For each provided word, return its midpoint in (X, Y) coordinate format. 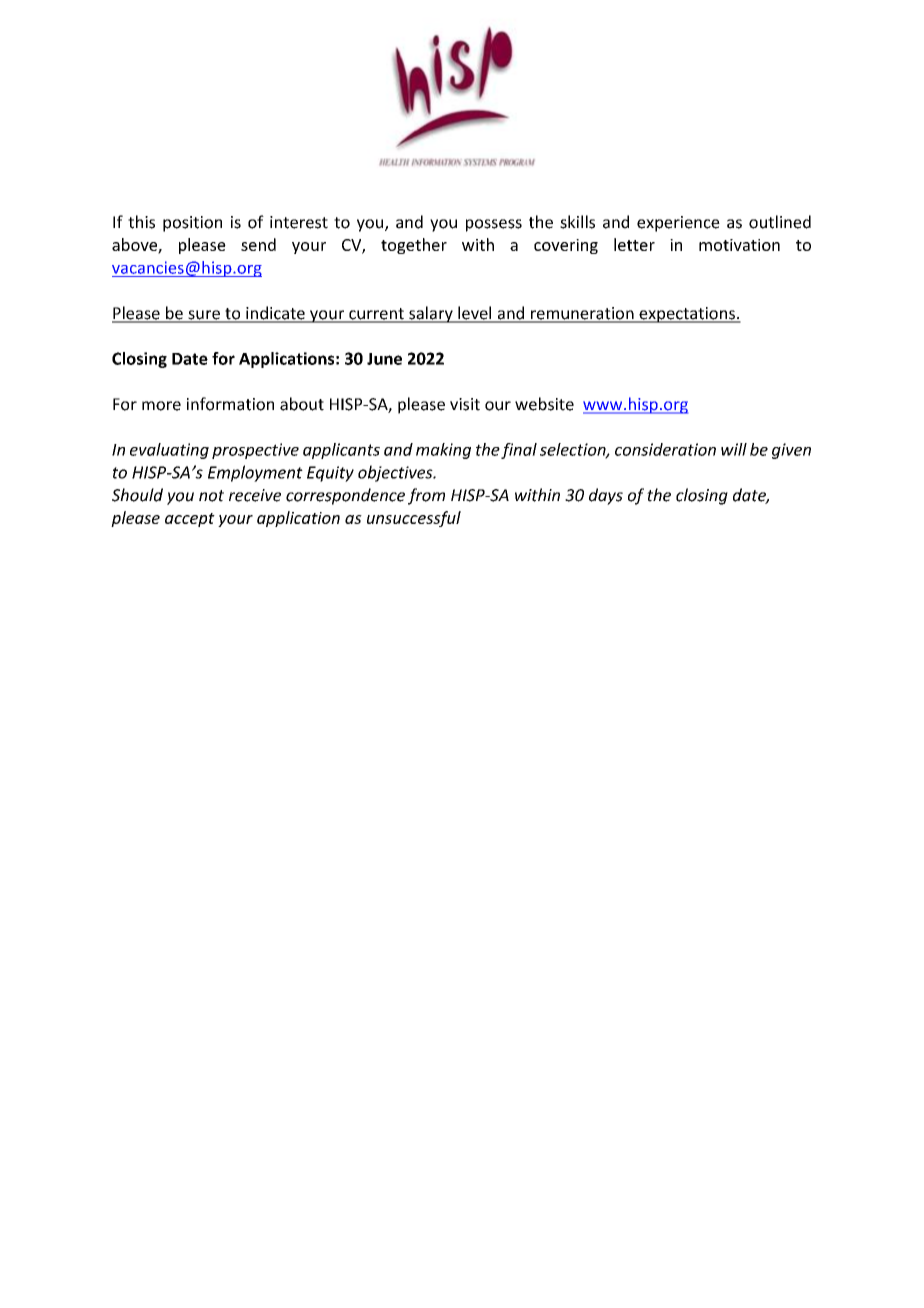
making (443, 451)
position (192, 224)
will (734, 449)
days (606, 496)
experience (678, 224)
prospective (255, 451)
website (544, 404)
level (475, 314)
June (384, 359)
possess (494, 225)
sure (204, 316)
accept (190, 520)
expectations (687, 315)
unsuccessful (414, 519)
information (230, 404)
